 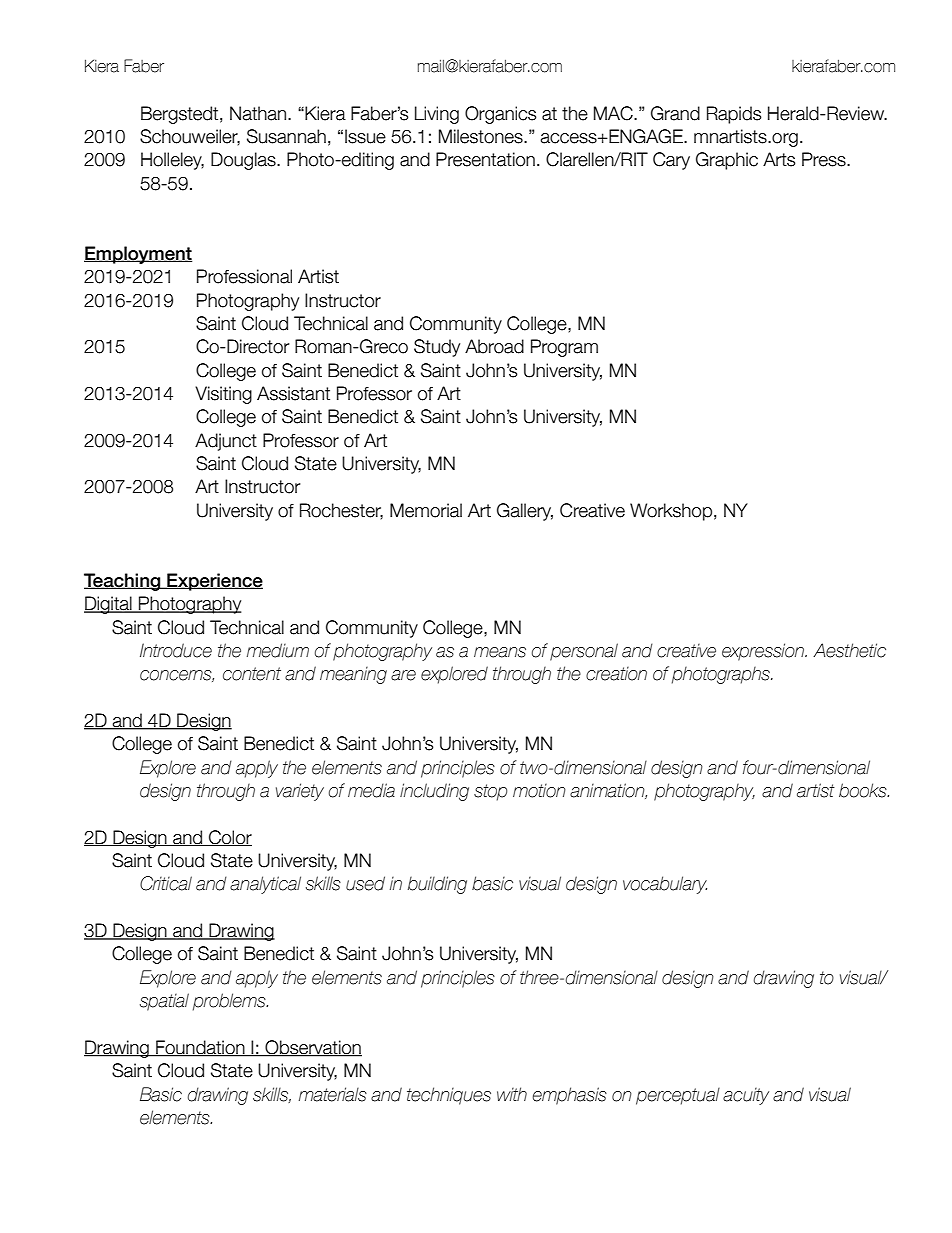 What do you see at coordinates (482, 136) in the screenshot?
I see `Milestones` at bounding box center [482, 136].
